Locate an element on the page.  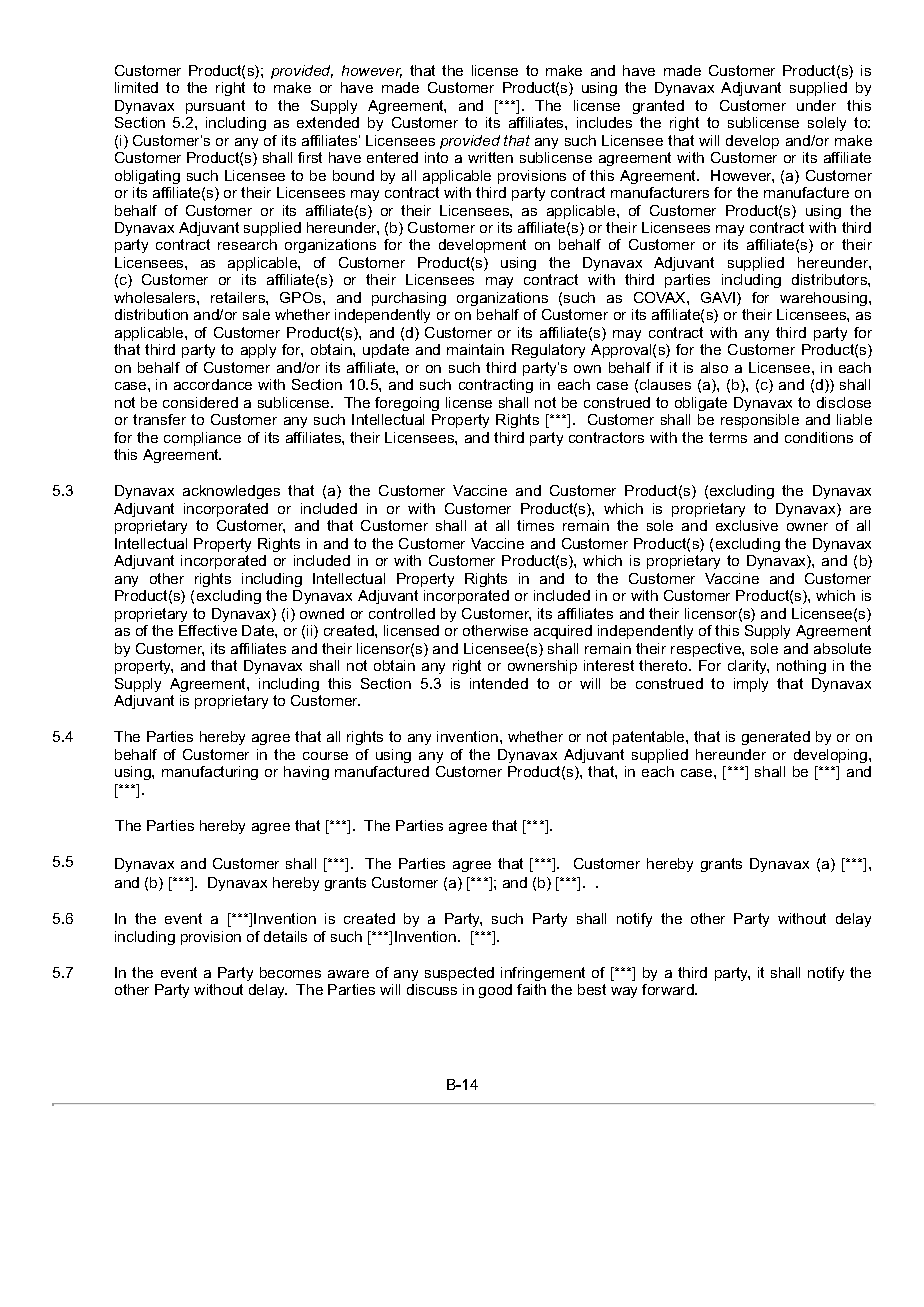
forward is located at coordinates (669, 989).
